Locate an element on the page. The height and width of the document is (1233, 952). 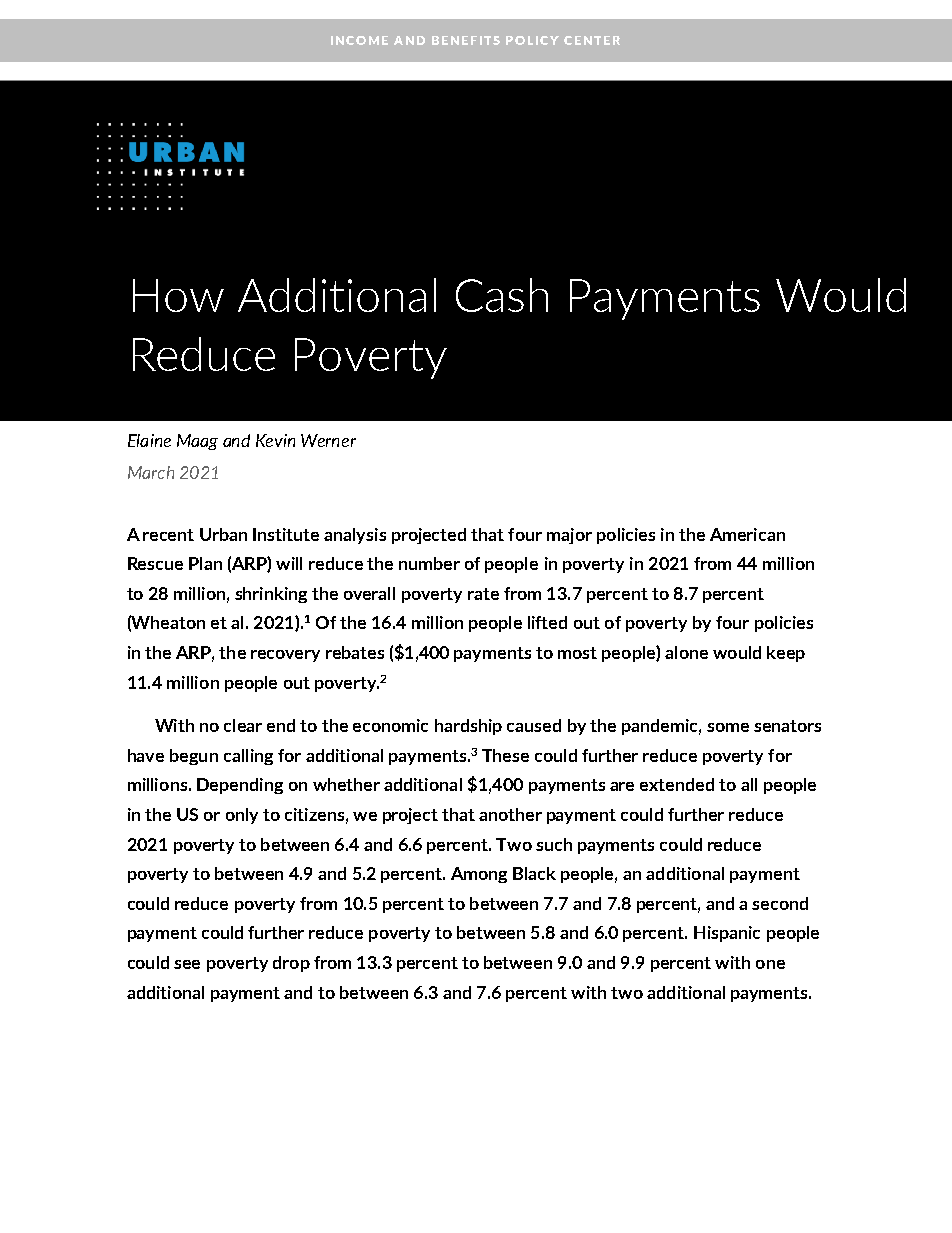
some is located at coordinates (728, 727).
